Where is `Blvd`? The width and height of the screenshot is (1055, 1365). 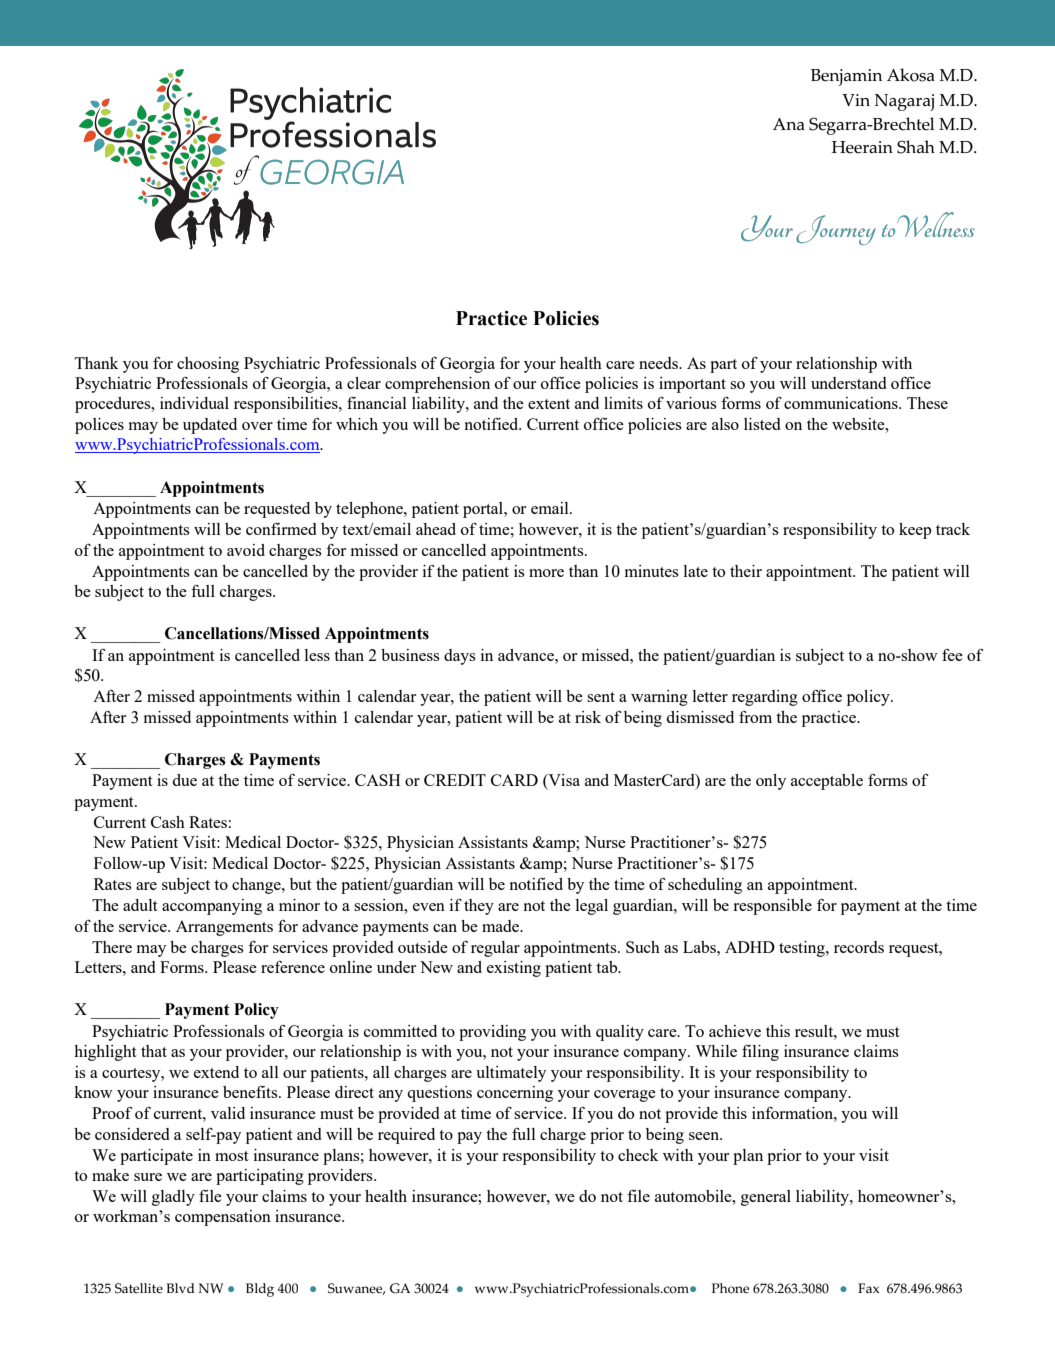
Blvd is located at coordinates (180, 1288).
